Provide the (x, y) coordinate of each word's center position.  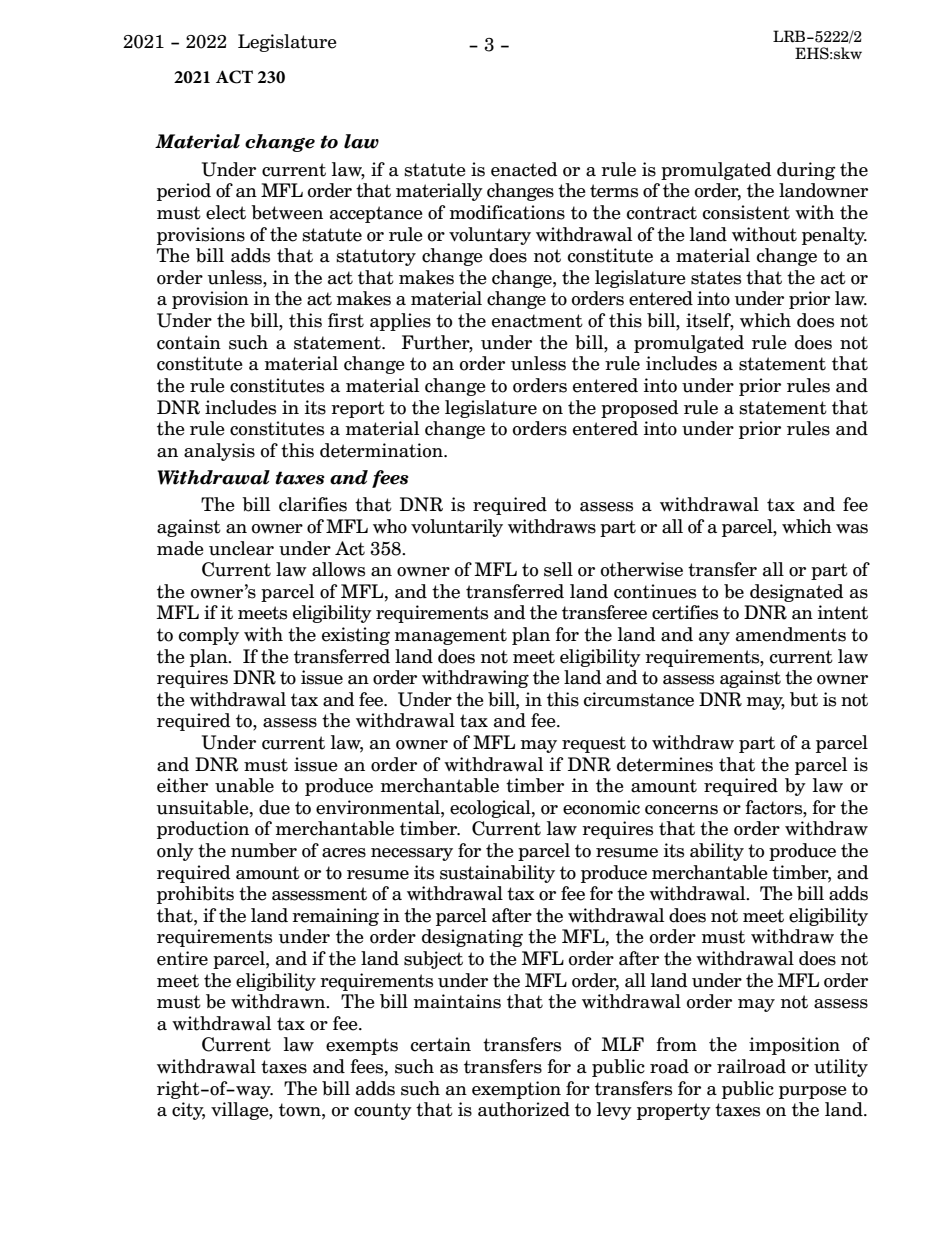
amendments (791, 634)
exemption (516, 1090)
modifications (507, 212)
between (287, 212)
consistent (746, 212)
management (451, 636)
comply (209, 636)
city (188, 1111)
